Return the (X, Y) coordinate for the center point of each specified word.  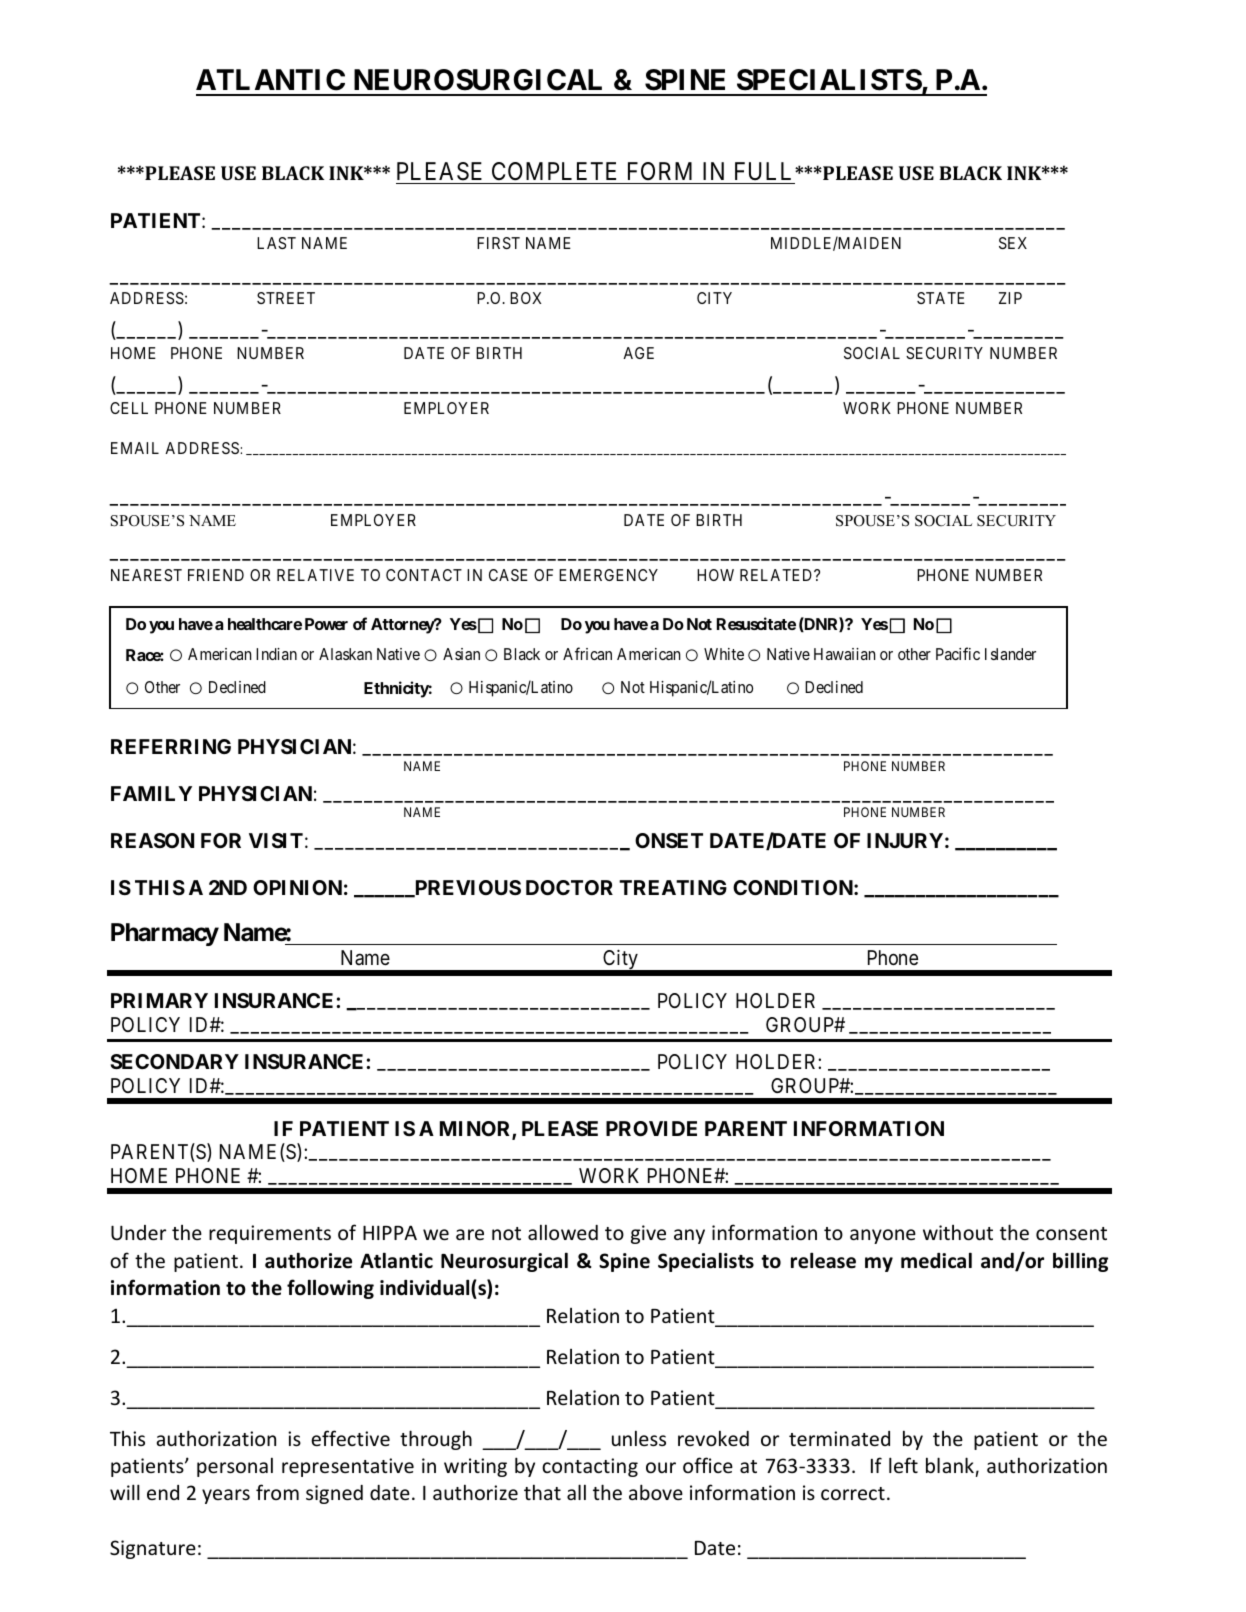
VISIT (276, 840)
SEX (1013, 243)
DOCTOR (569, 887)
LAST (276, 243)
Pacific (958, 653)
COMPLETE (554, 171)
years (226, 1496)
